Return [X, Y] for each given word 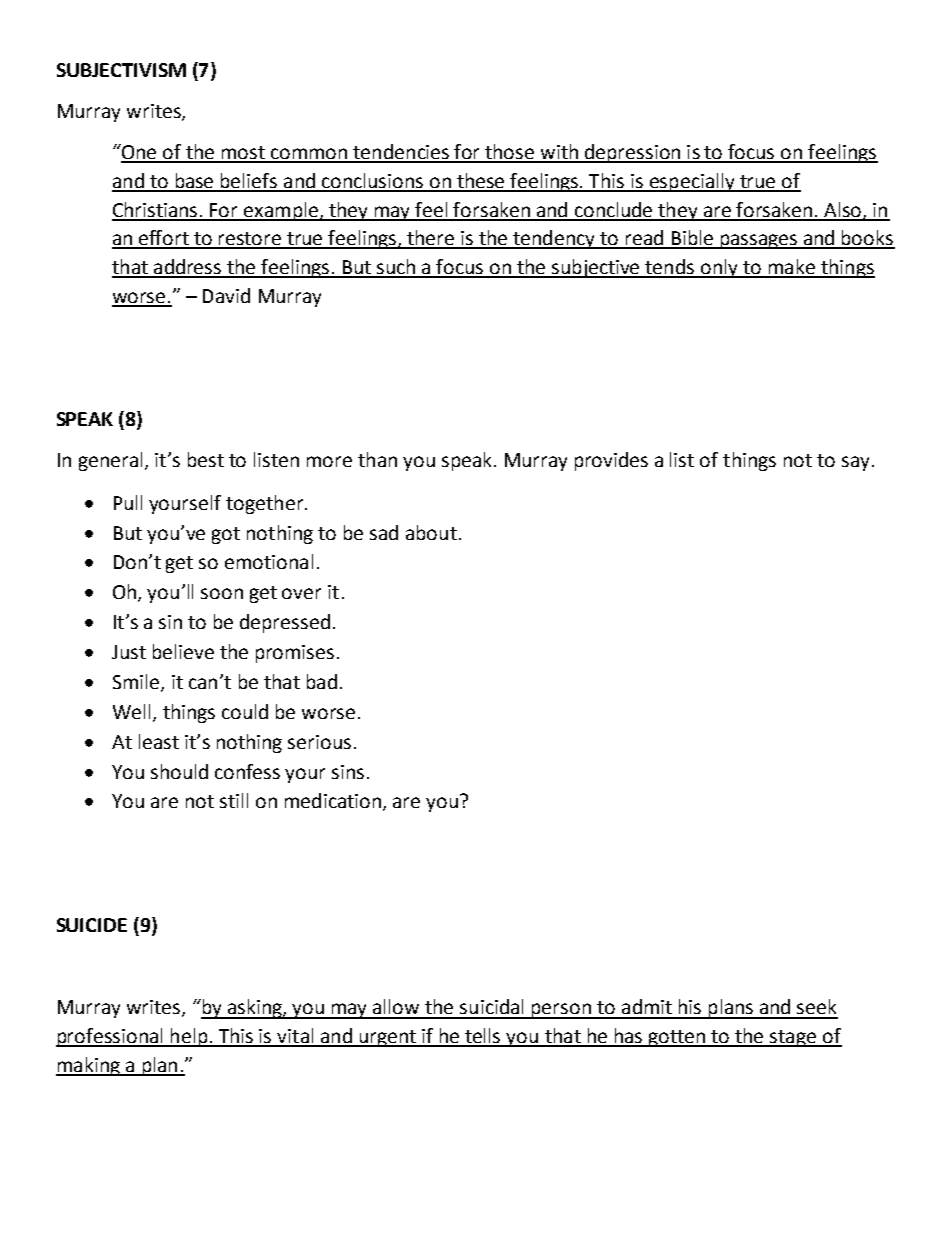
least [159, 741]
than [377, 459]
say [855, 463]
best [206, 459]
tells [483, 1037]
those [510, 153]
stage [794, 1038]
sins [348, 772]
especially [692, 182]
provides [611, 461]
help [189, 1037]
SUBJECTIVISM [121, 70]
